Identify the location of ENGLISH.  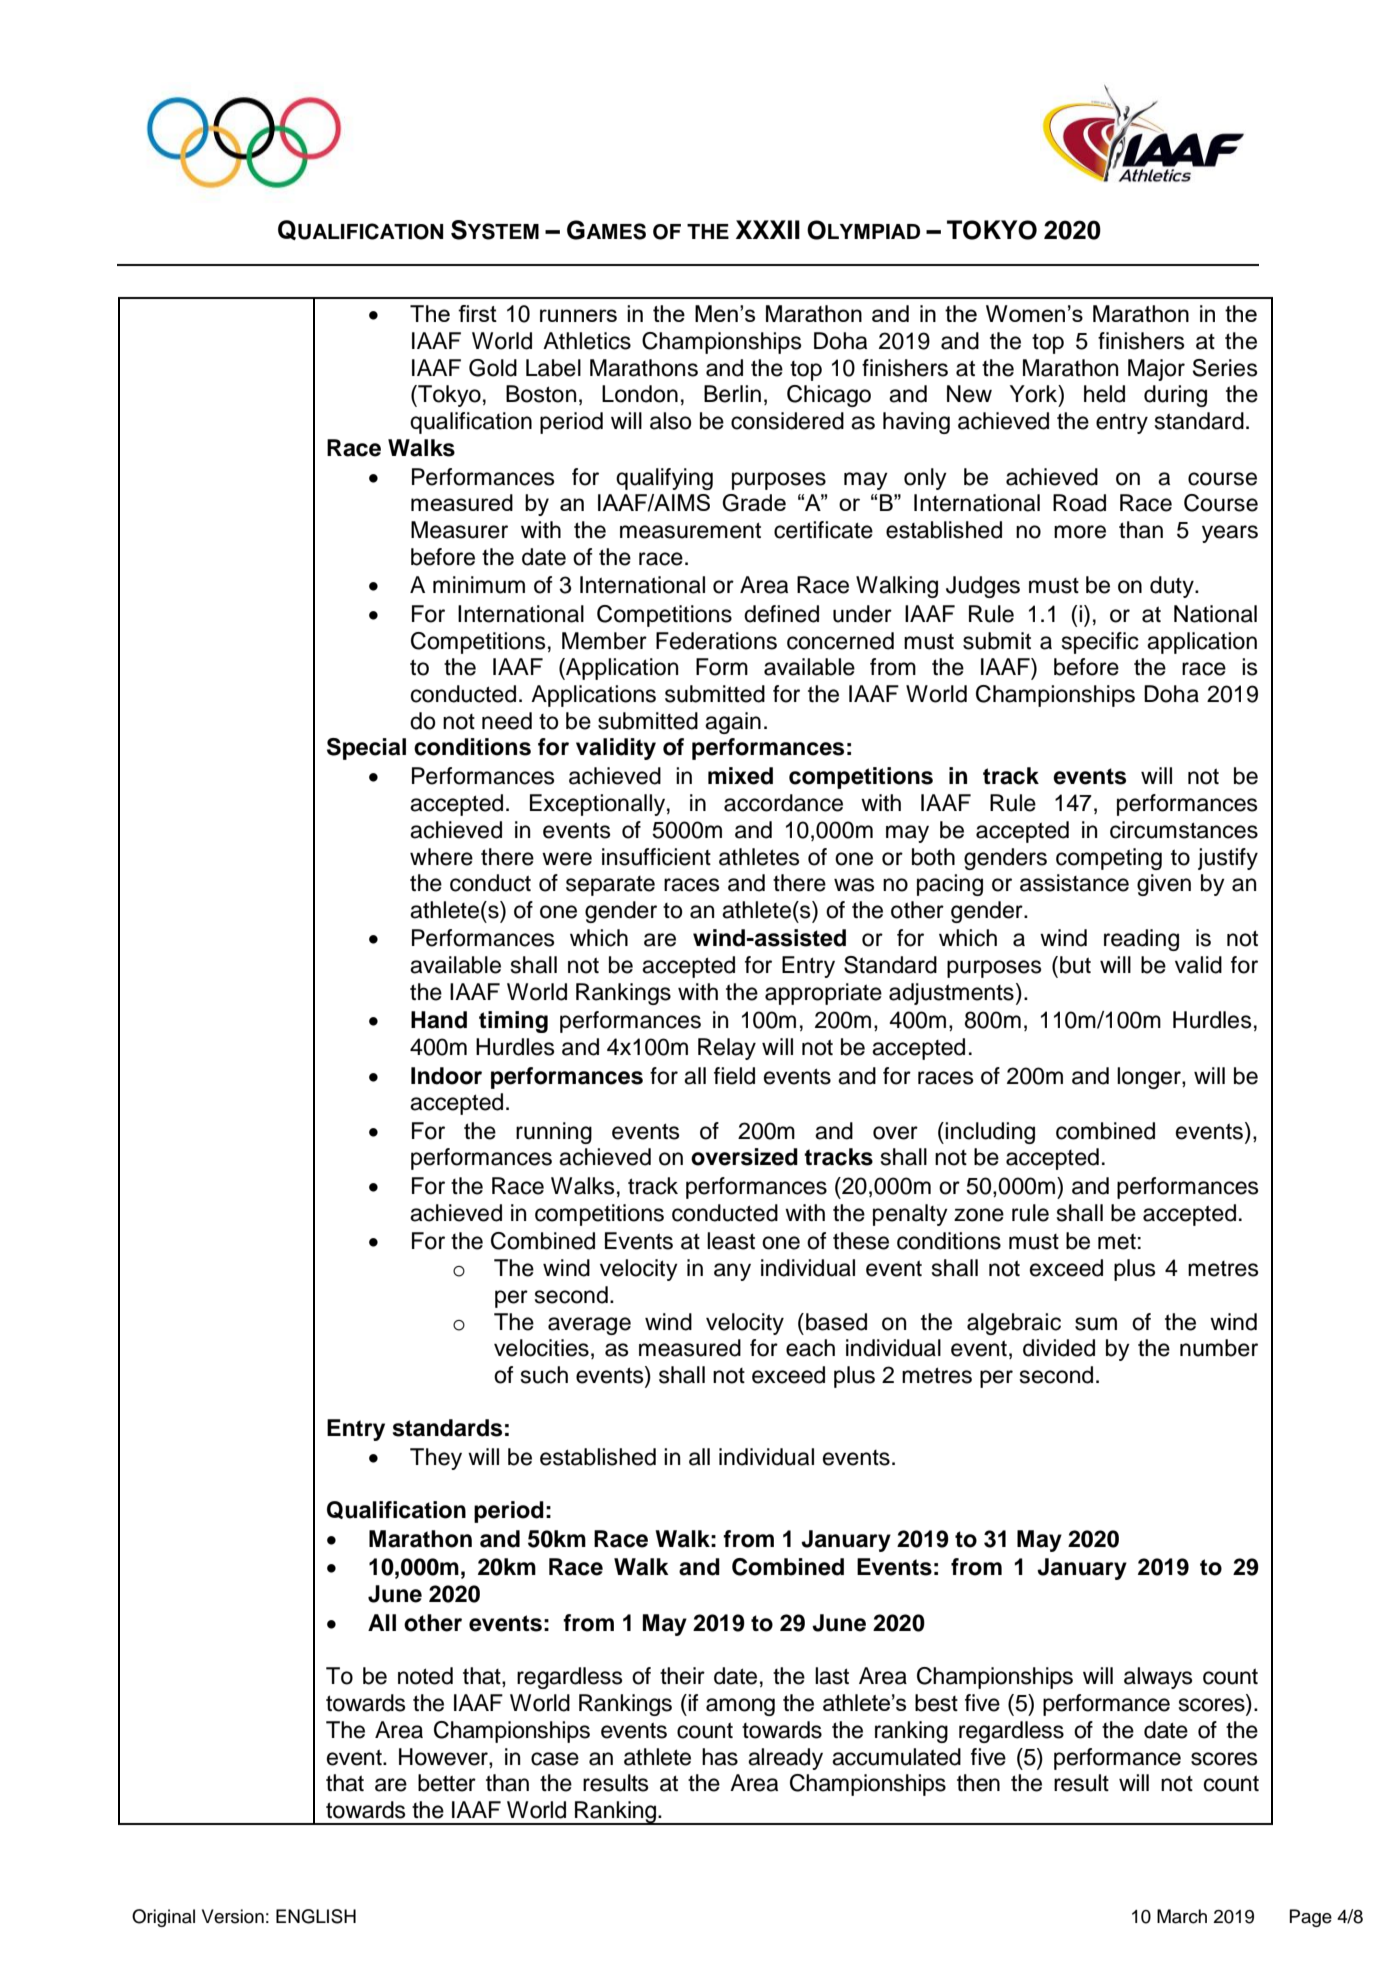
(316, 1916).
